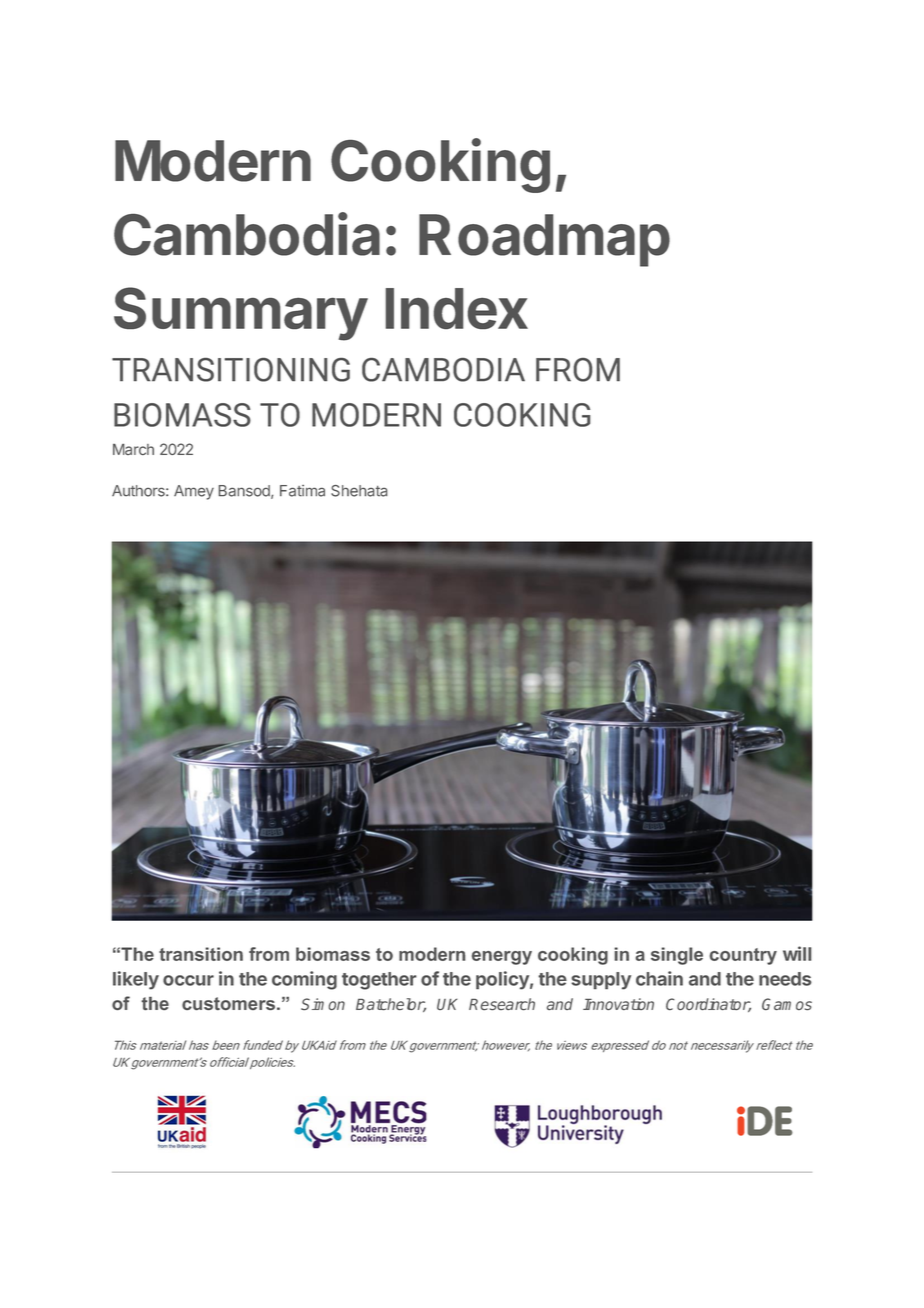 The width and height of the page is (924, 1308). What do you see at coordinates (133, 449) in the page?
I see `March` at bounding box center [133, 449].
